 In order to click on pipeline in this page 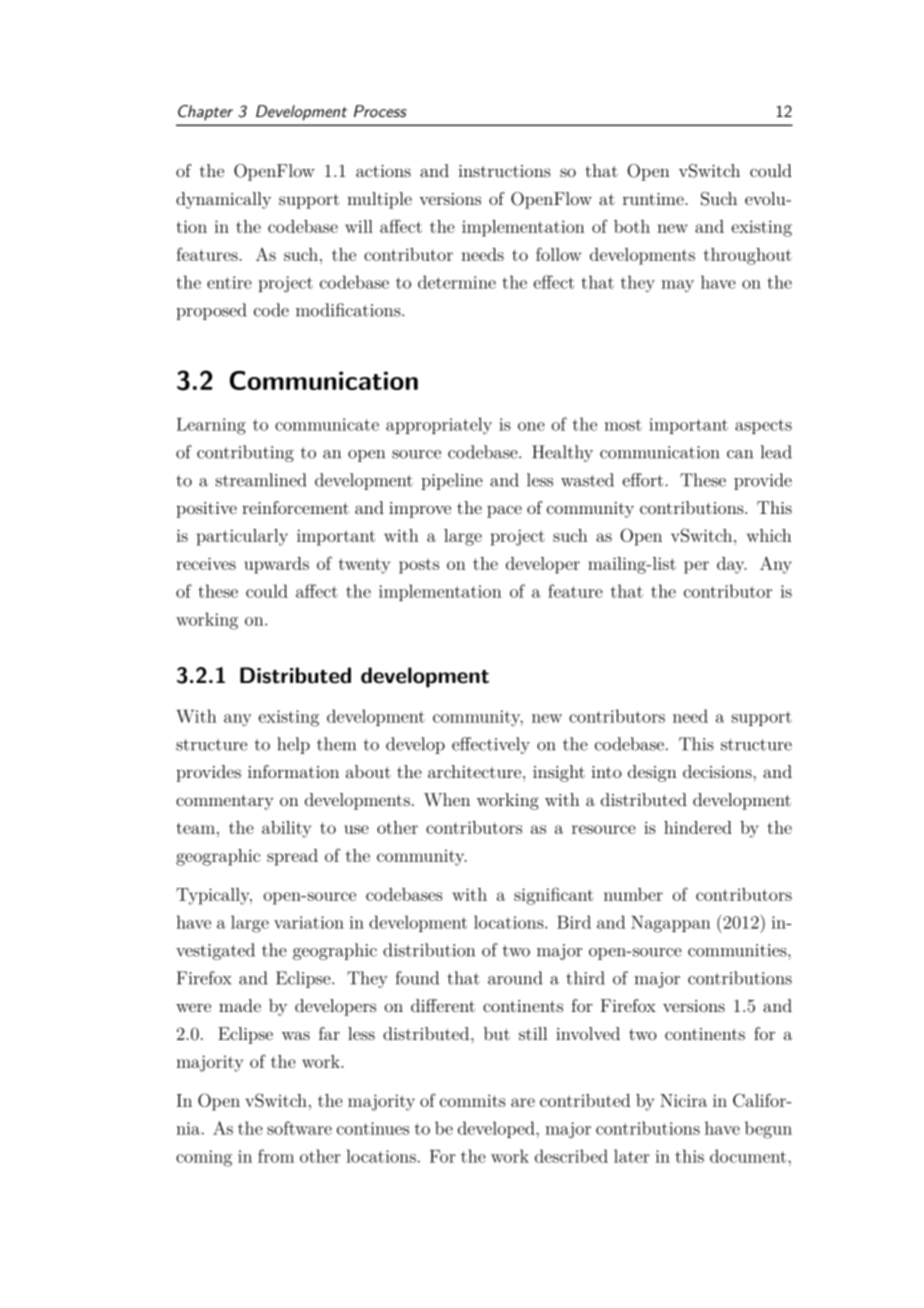, I will do `click(452, 481)`.
